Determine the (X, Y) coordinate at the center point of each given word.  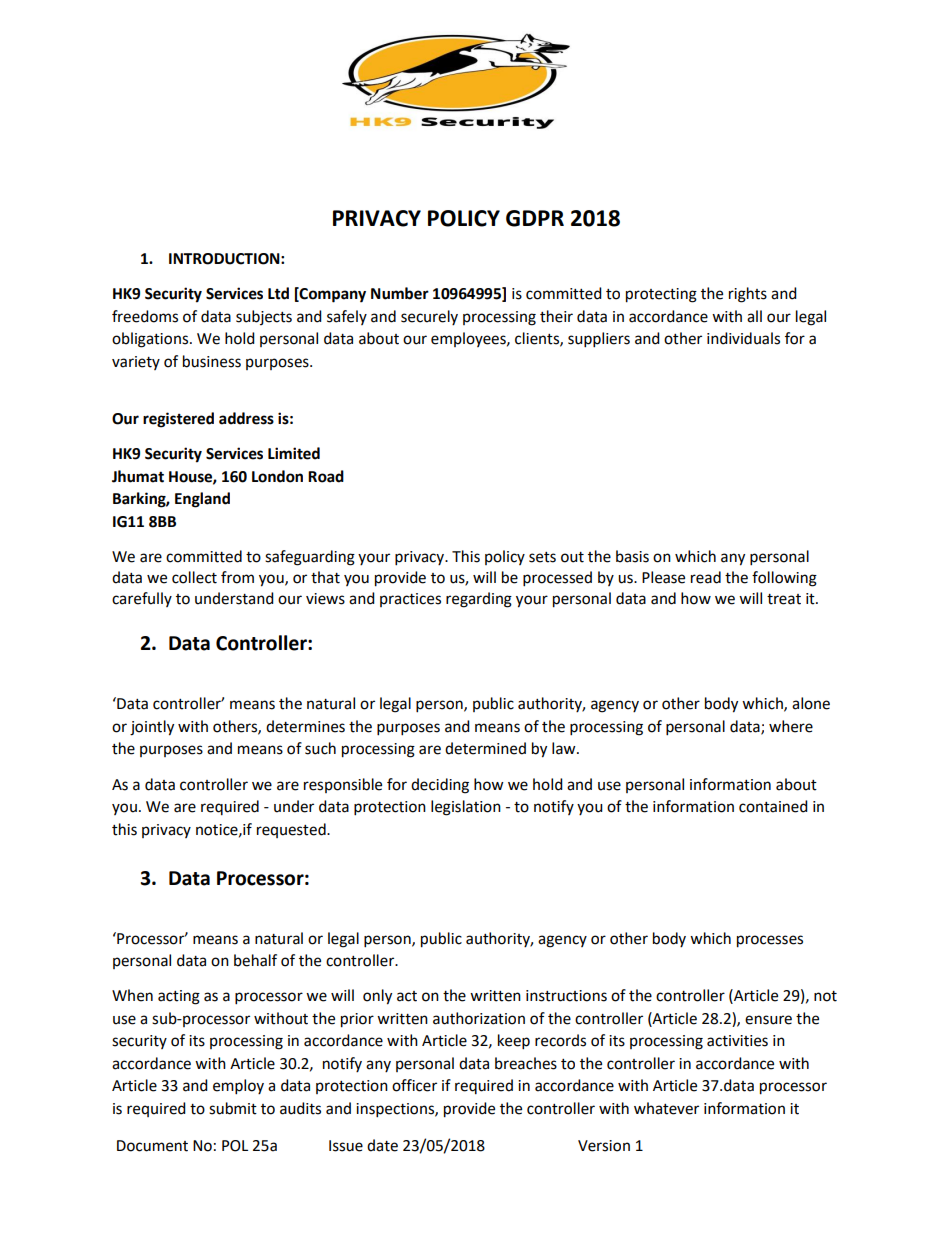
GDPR (535, 218)
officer (414, 1085)
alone (811, 703)
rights (748, 295)
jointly (152, 728)
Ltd (278, 293)
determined (485, 748)
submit (233, 1108)
